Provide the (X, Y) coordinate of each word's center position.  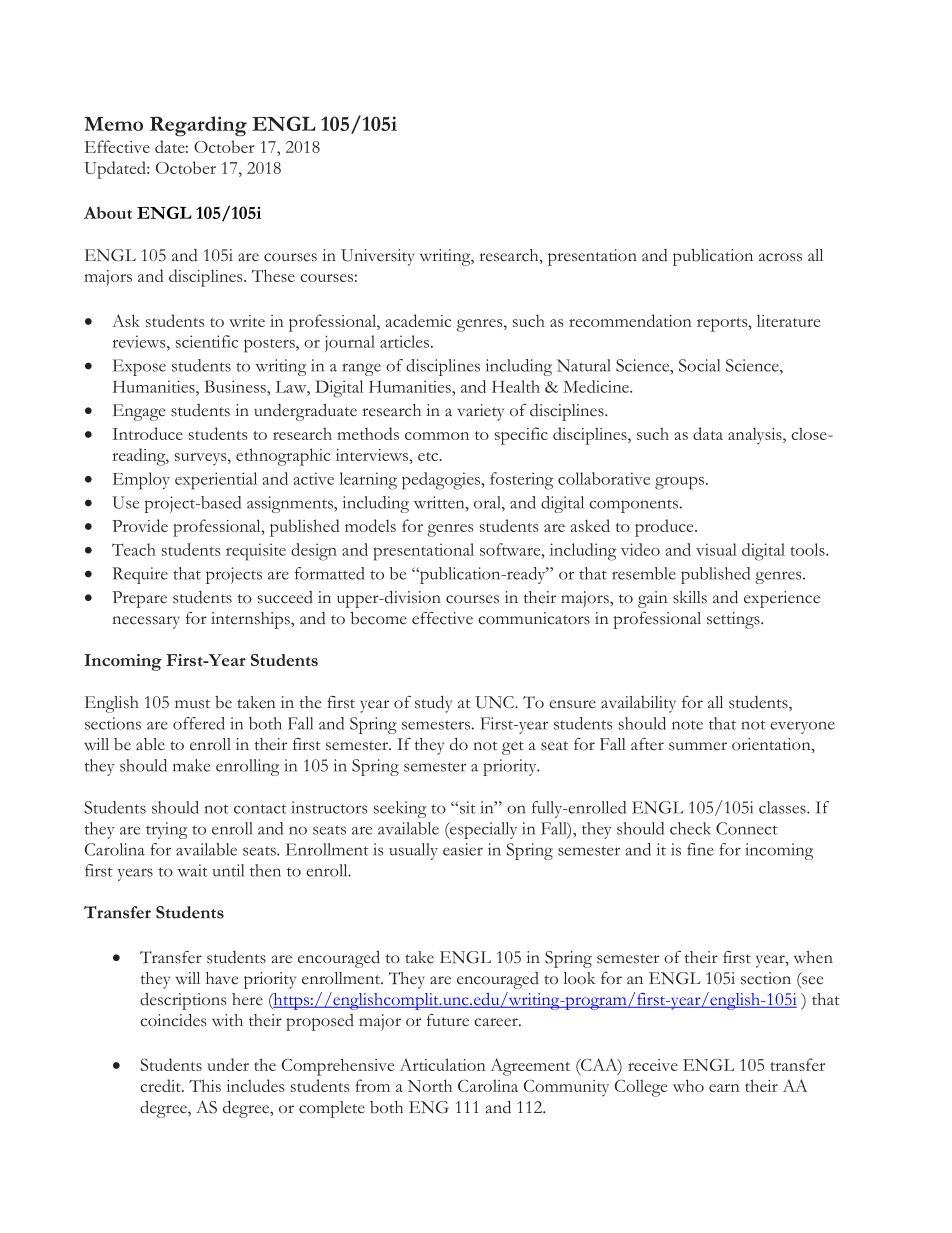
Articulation (443, 1064)
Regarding (198, 126)
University (377, 257)
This (205, 1085)
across (780, 257)
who (688, 1085)
